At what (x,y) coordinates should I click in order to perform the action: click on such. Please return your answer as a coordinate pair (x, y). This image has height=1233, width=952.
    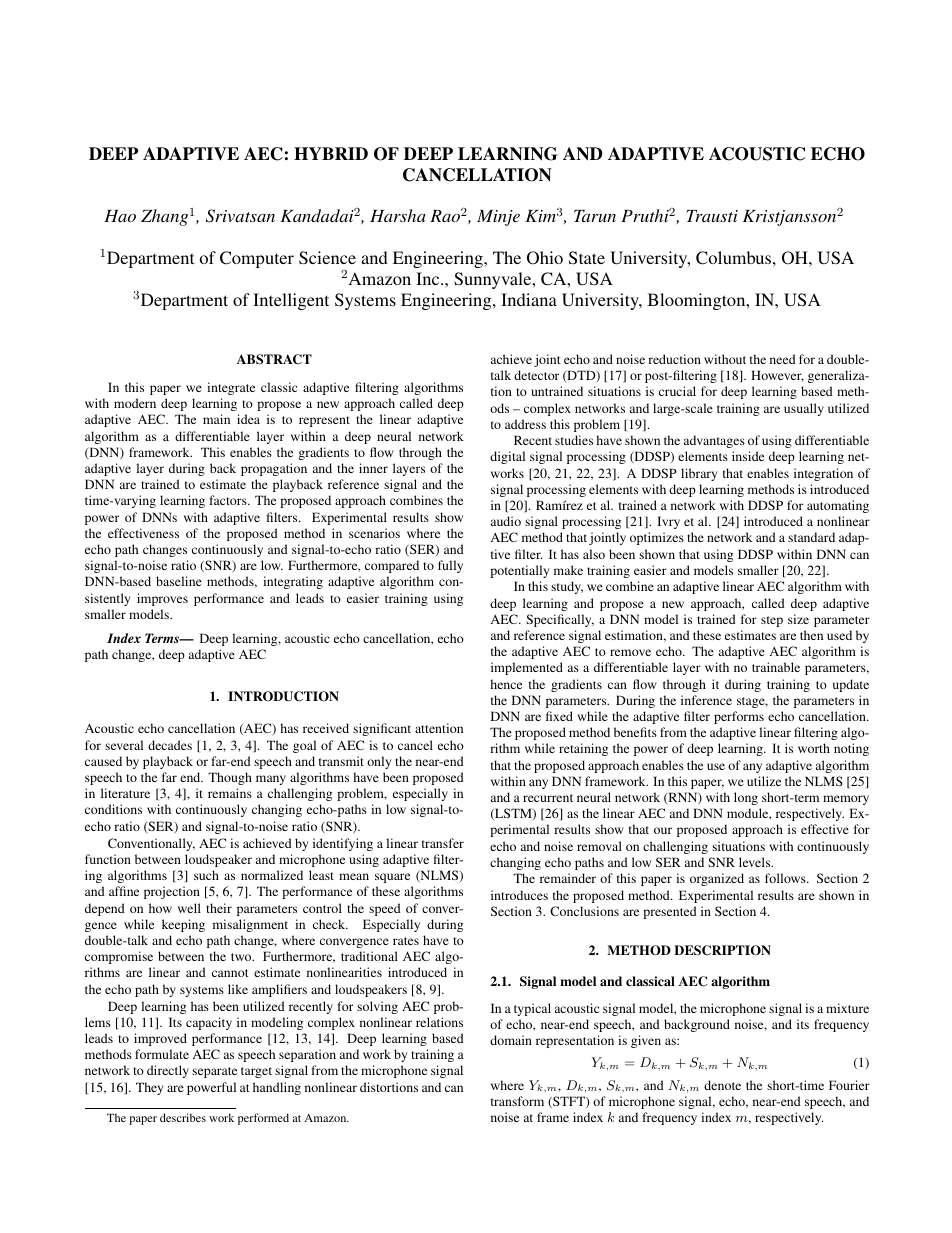
    Looking at the image, I should click on (206, 875).
